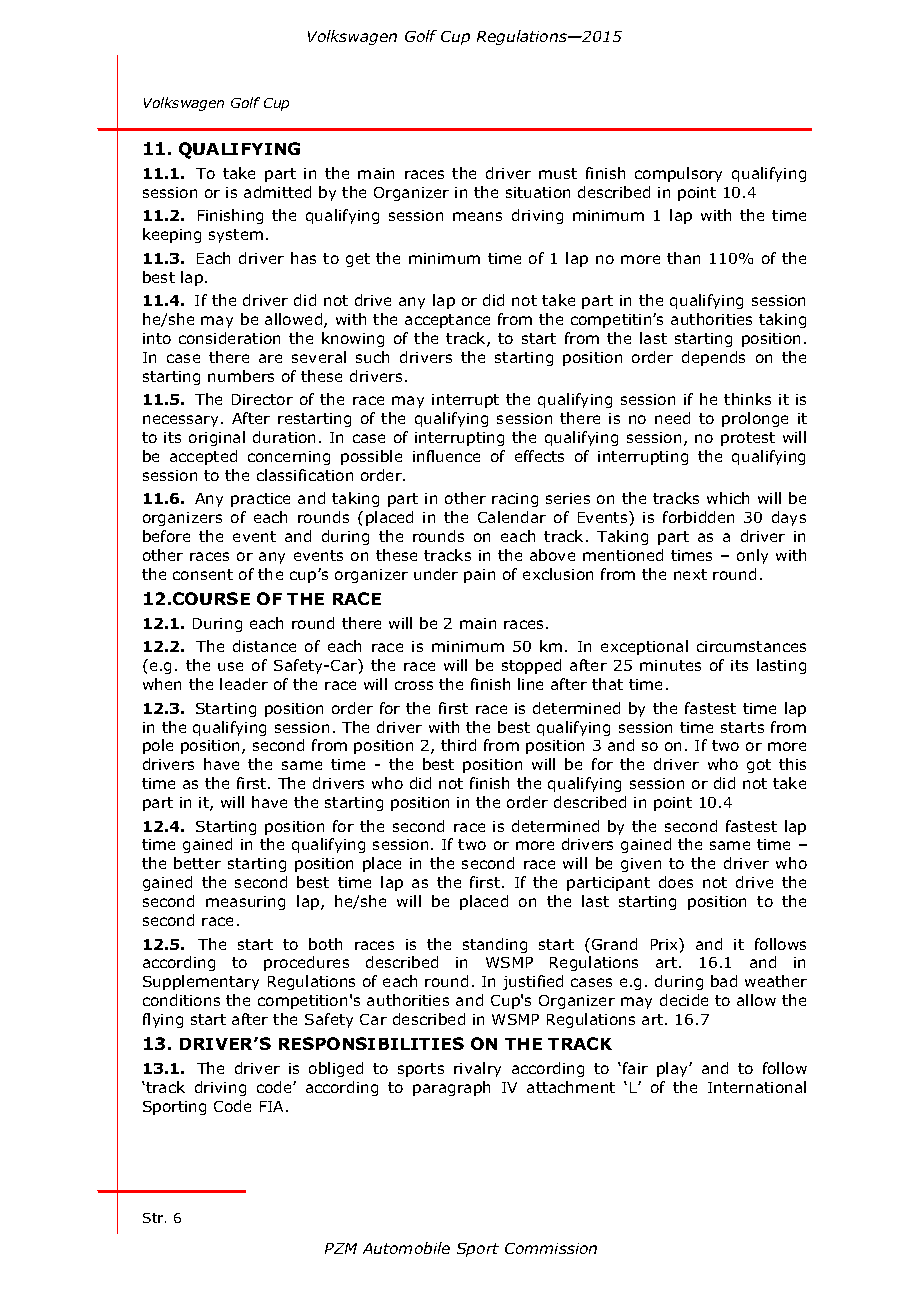 The height and width of the screenshot is (1308, 924). What do you see at coordinates (477, 216) in the screenshot?
I see `means` at bounding box center [477, 216].
